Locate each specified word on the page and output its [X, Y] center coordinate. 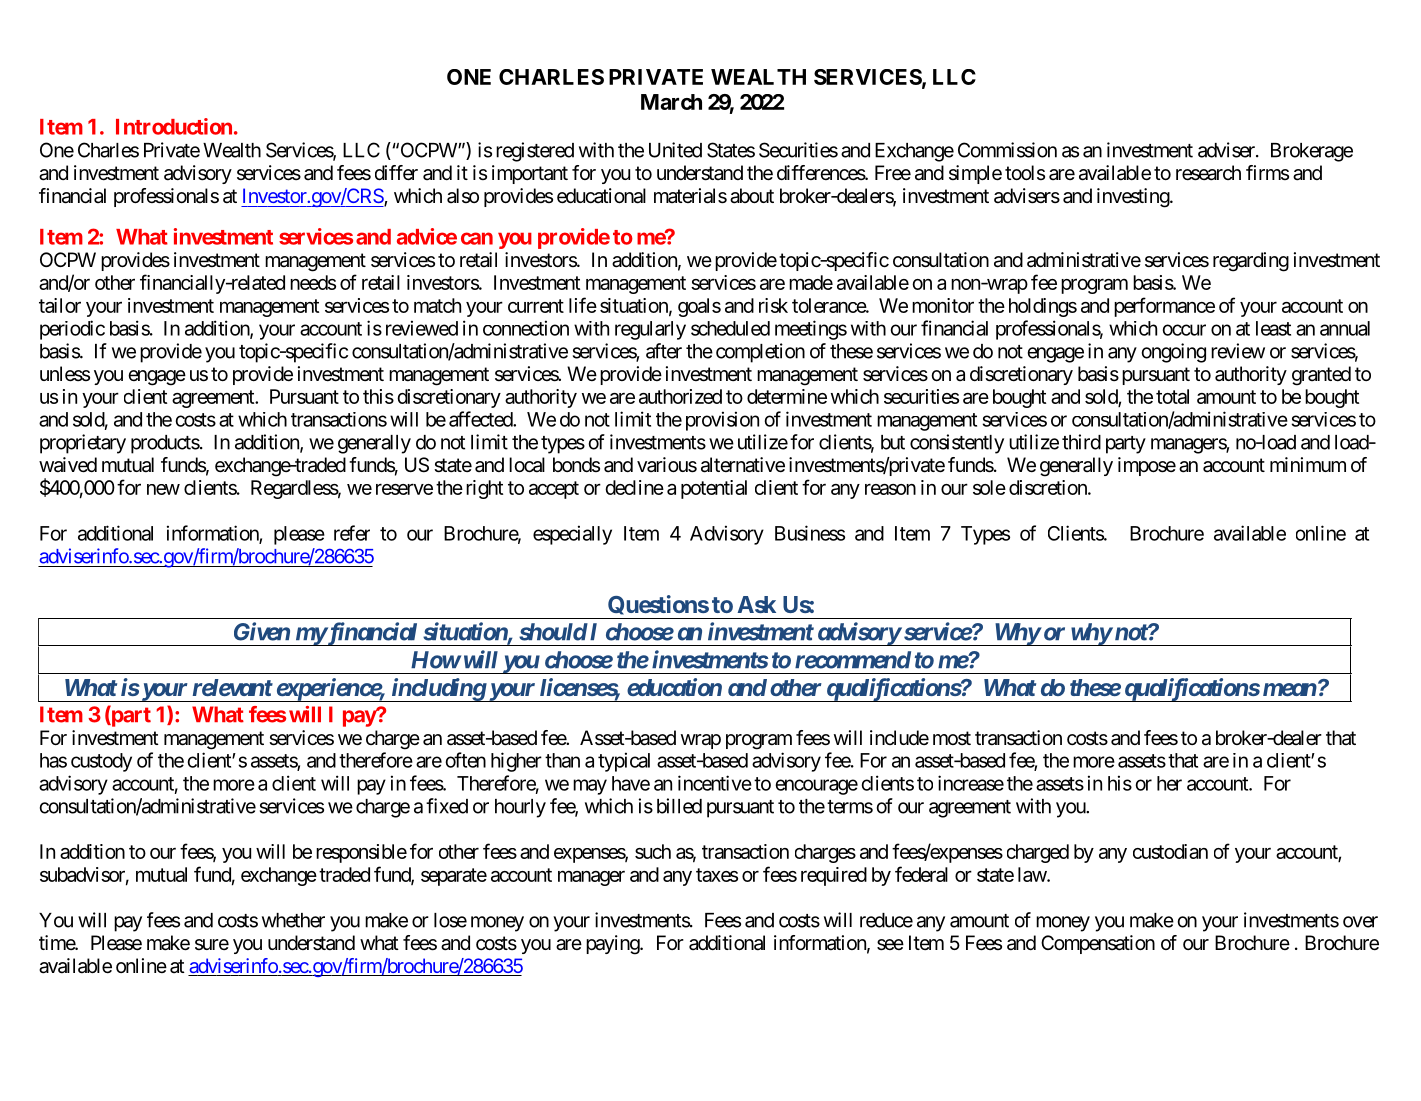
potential [714, 489]
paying [613, 945]
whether [293, 920]
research [1208, 173]
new [163, 489]
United [675, 150]
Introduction [174, 126]
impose [1147, 466]
